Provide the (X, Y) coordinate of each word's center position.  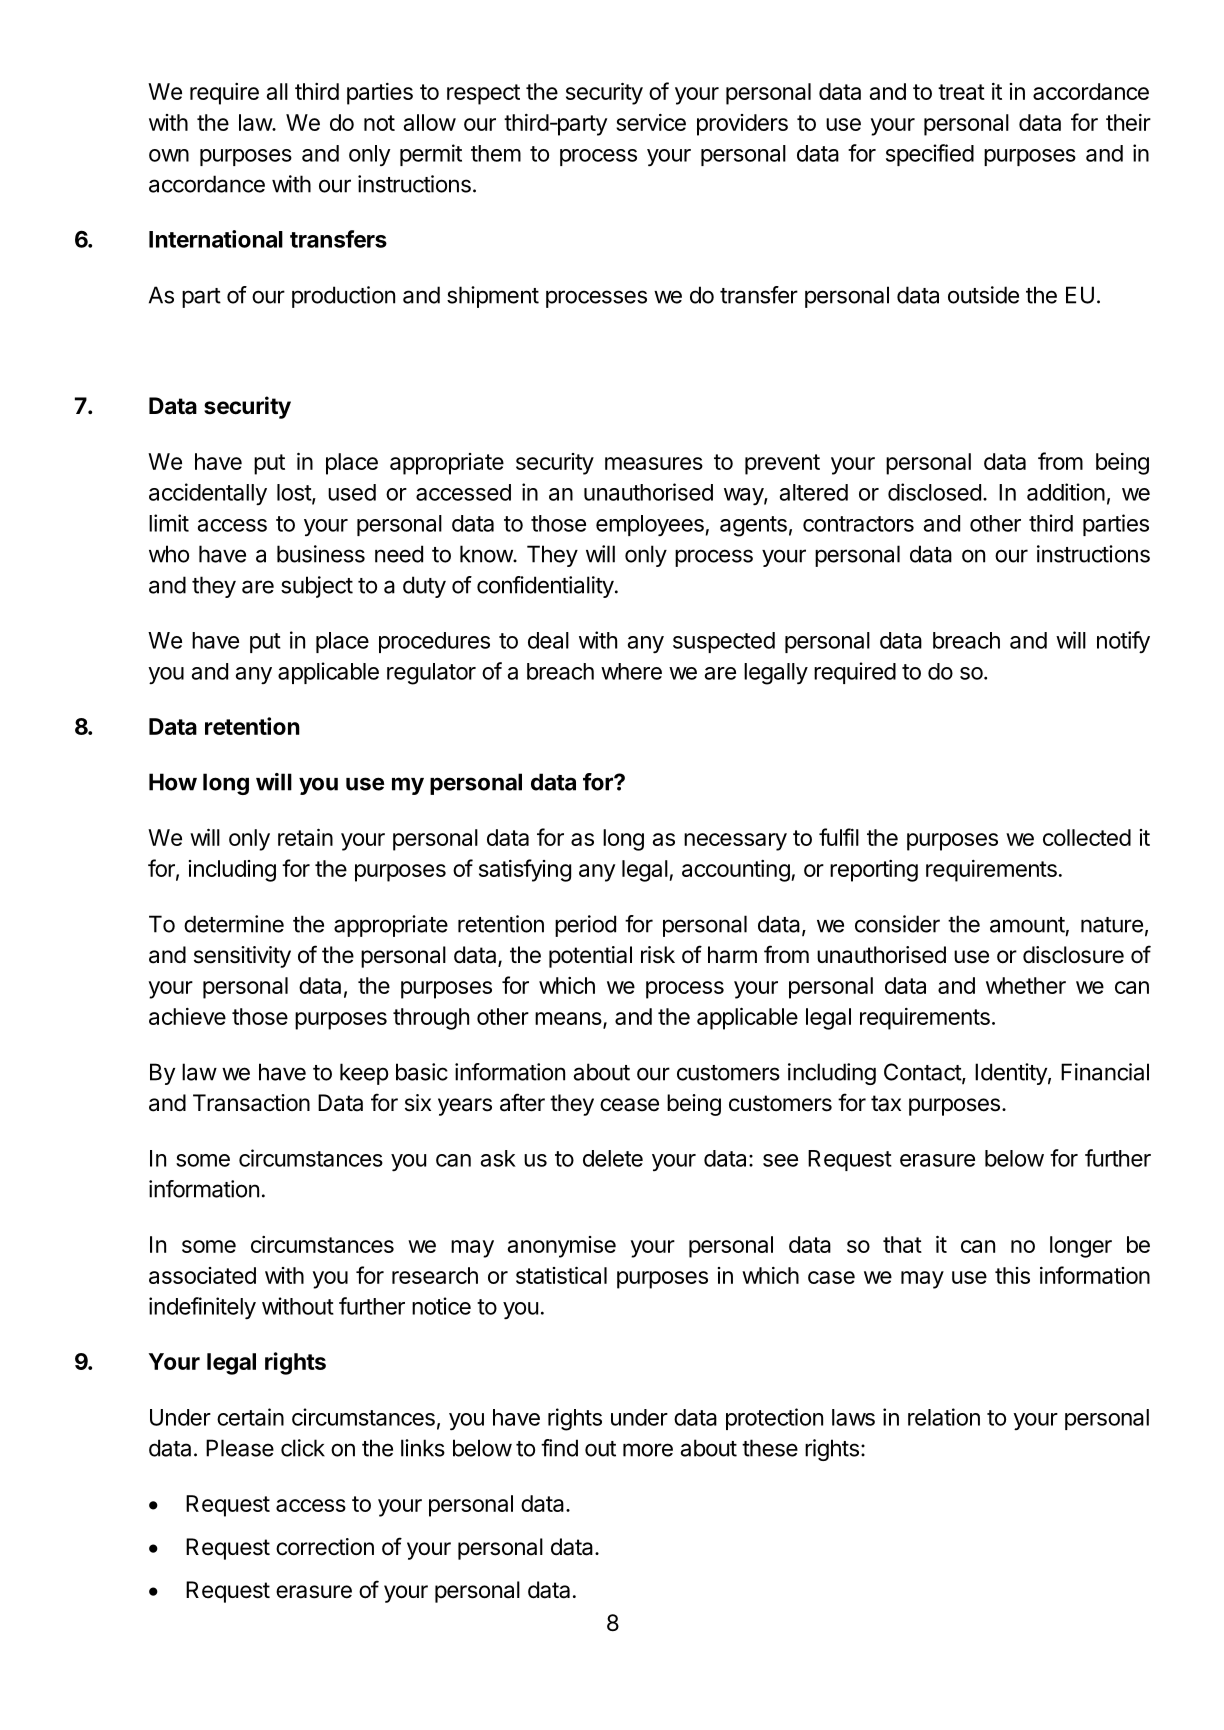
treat (961, 92)
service (651, 122)
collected (1087, 837)
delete (613, 1158)
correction (325, 1547)
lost (295, 493)
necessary (735, 842)
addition (1066, 492)
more (648, 1450)
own (169, 155)
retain (305, 837)
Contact (923, 1073)
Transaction (251, 1103)
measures (654, 463)
